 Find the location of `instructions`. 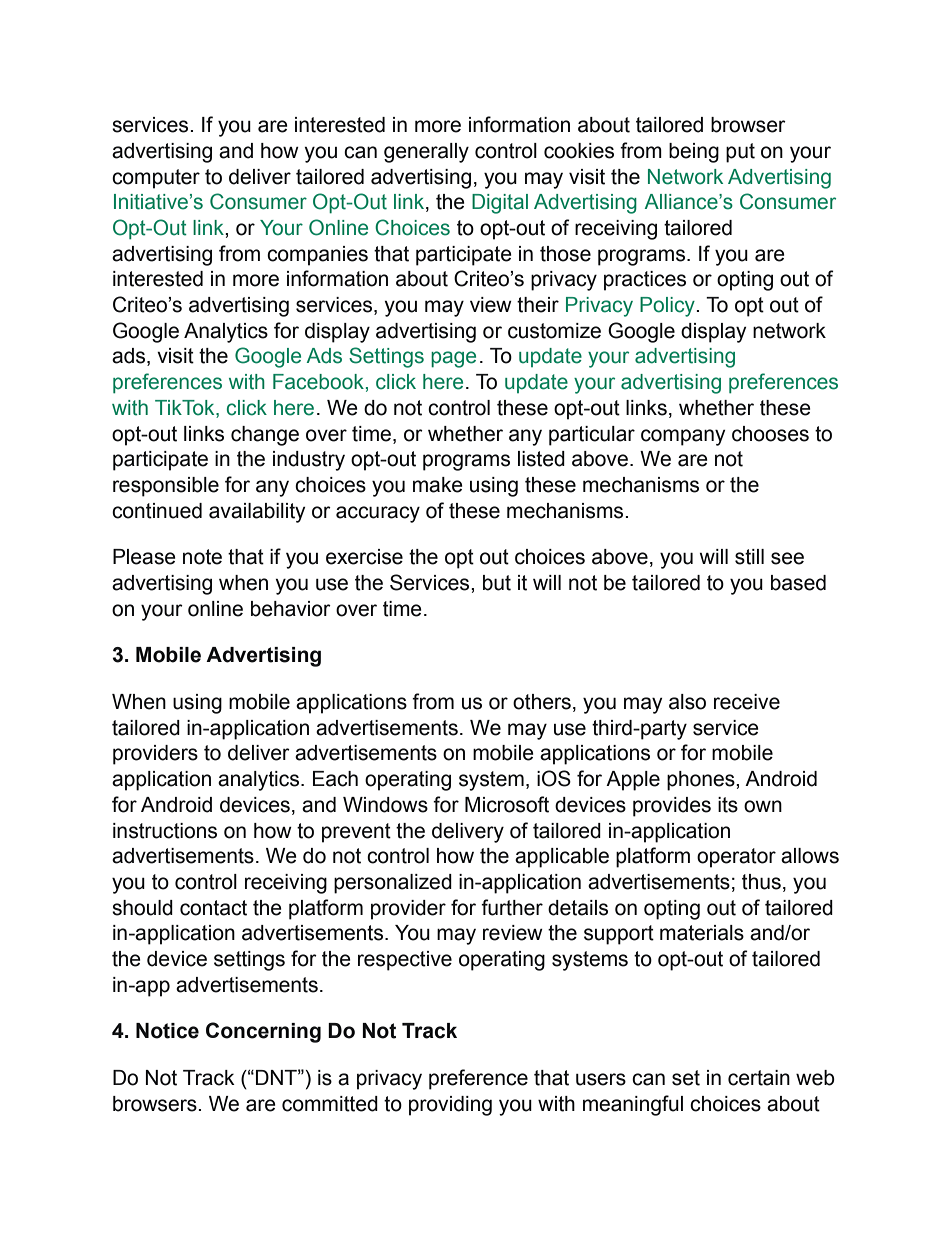

instructions is located at coordinates (165, 831).
